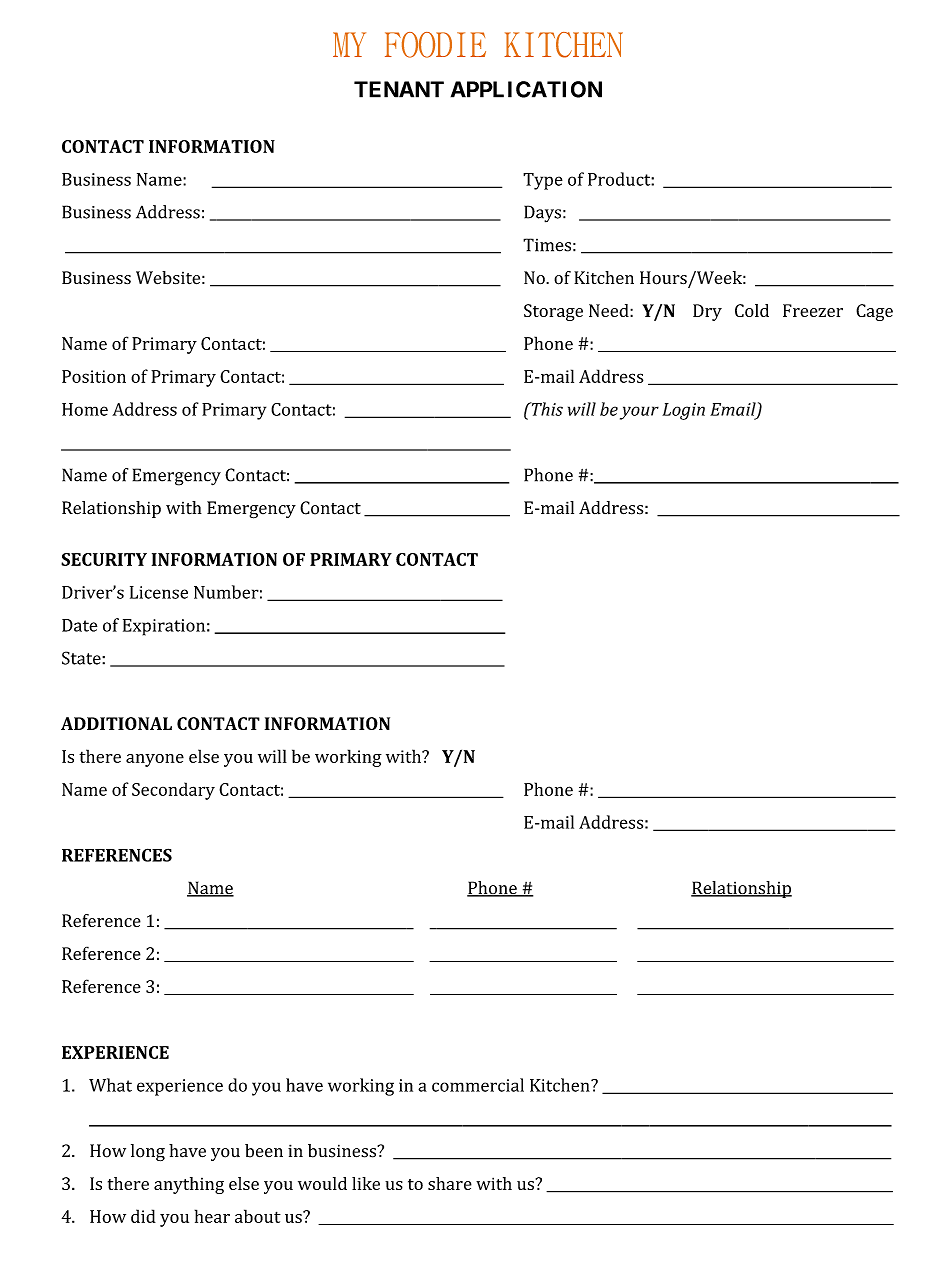 This screenshot has height=1272, width=952. I want to click on This, so click(546, 409).
